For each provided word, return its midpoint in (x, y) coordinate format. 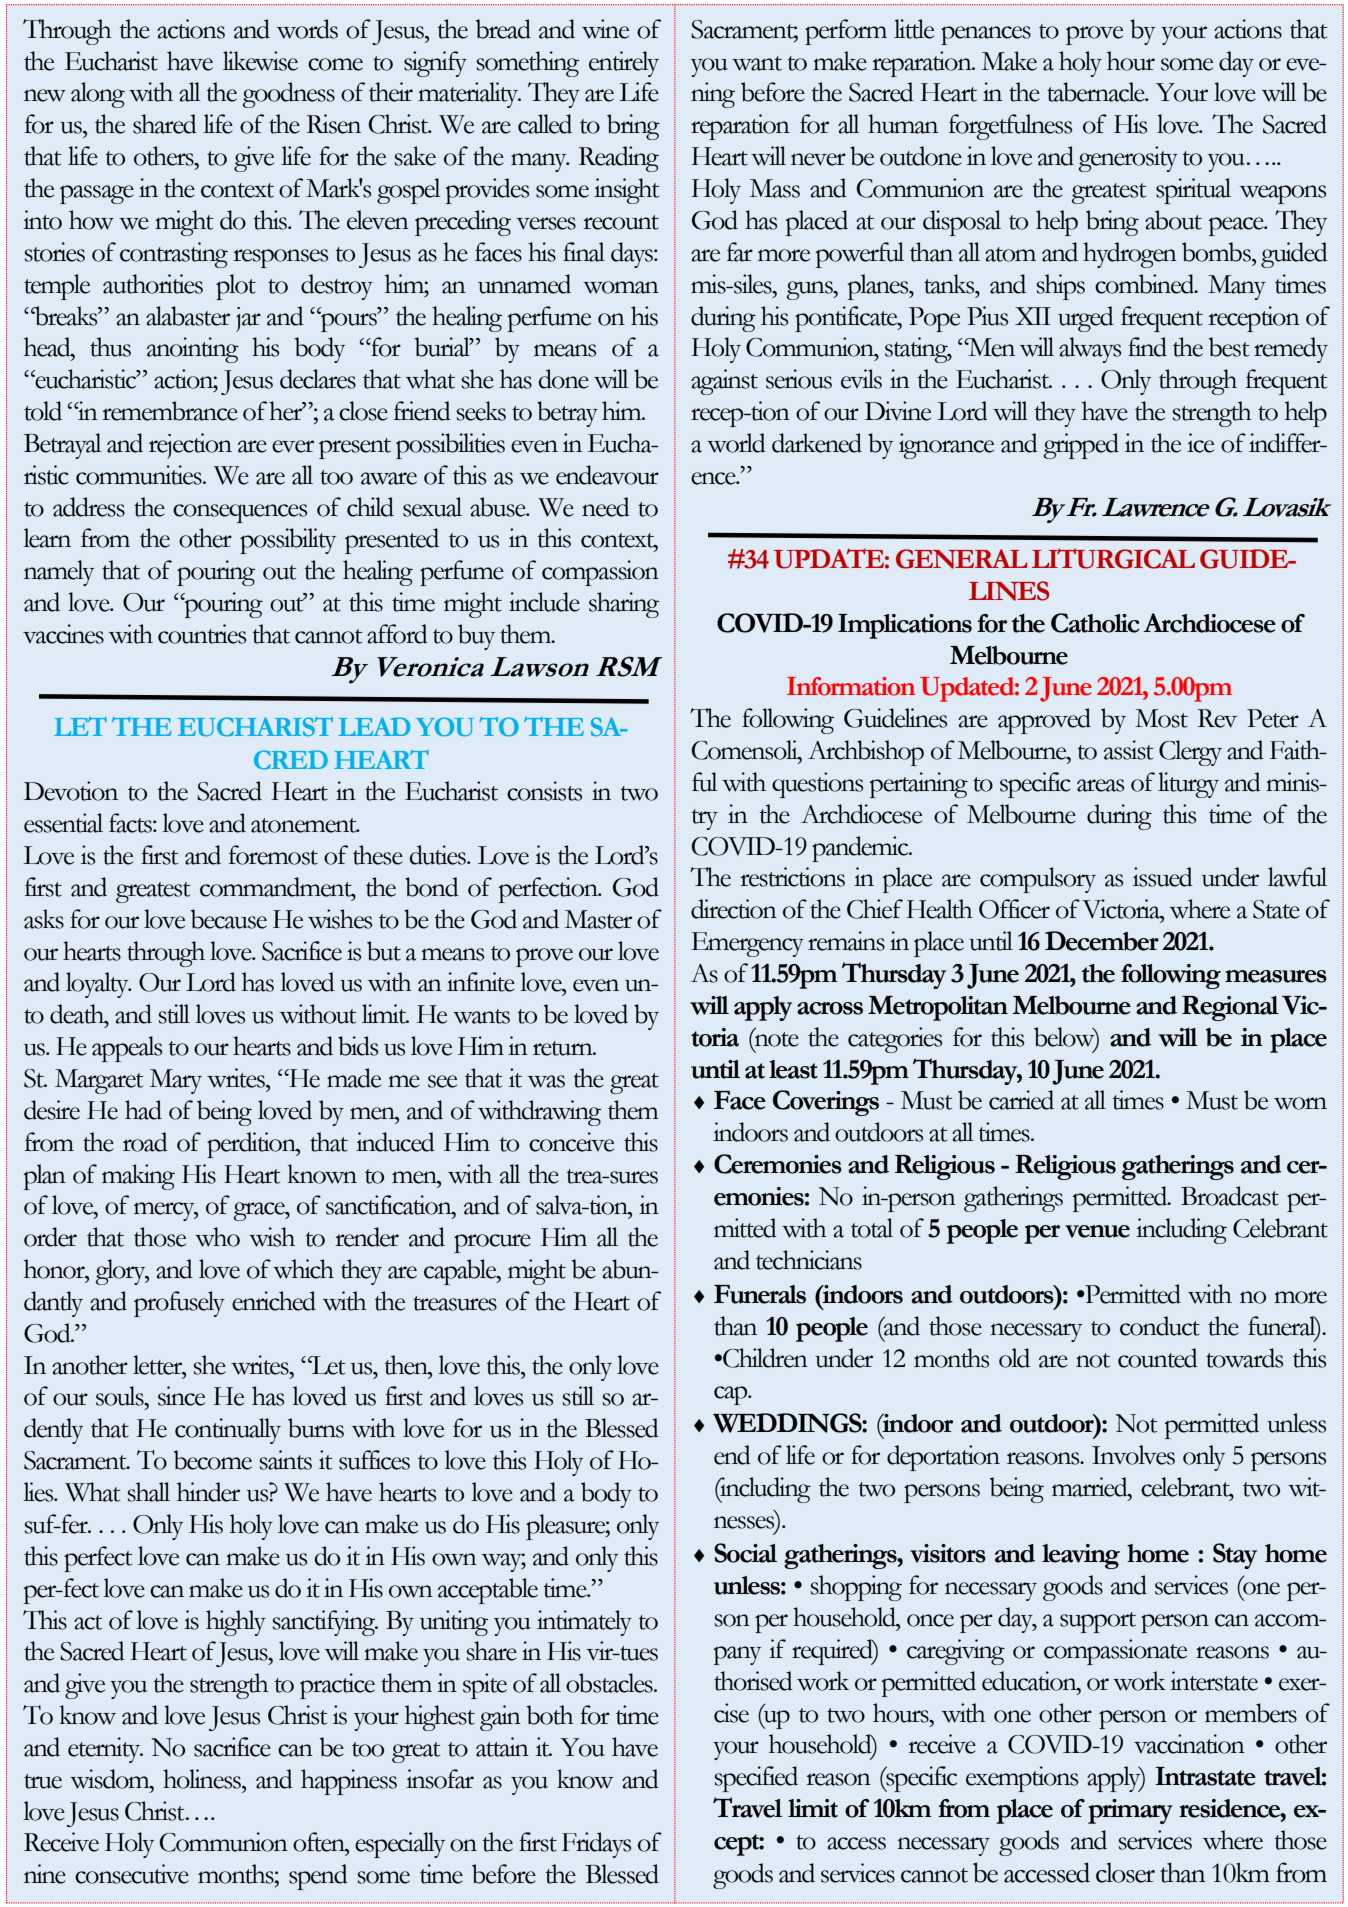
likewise (260, 61)
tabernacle (1097, 92)
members (1251, 1713)
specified (756, 1779)
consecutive (132, 1874)
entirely (624, 64)
